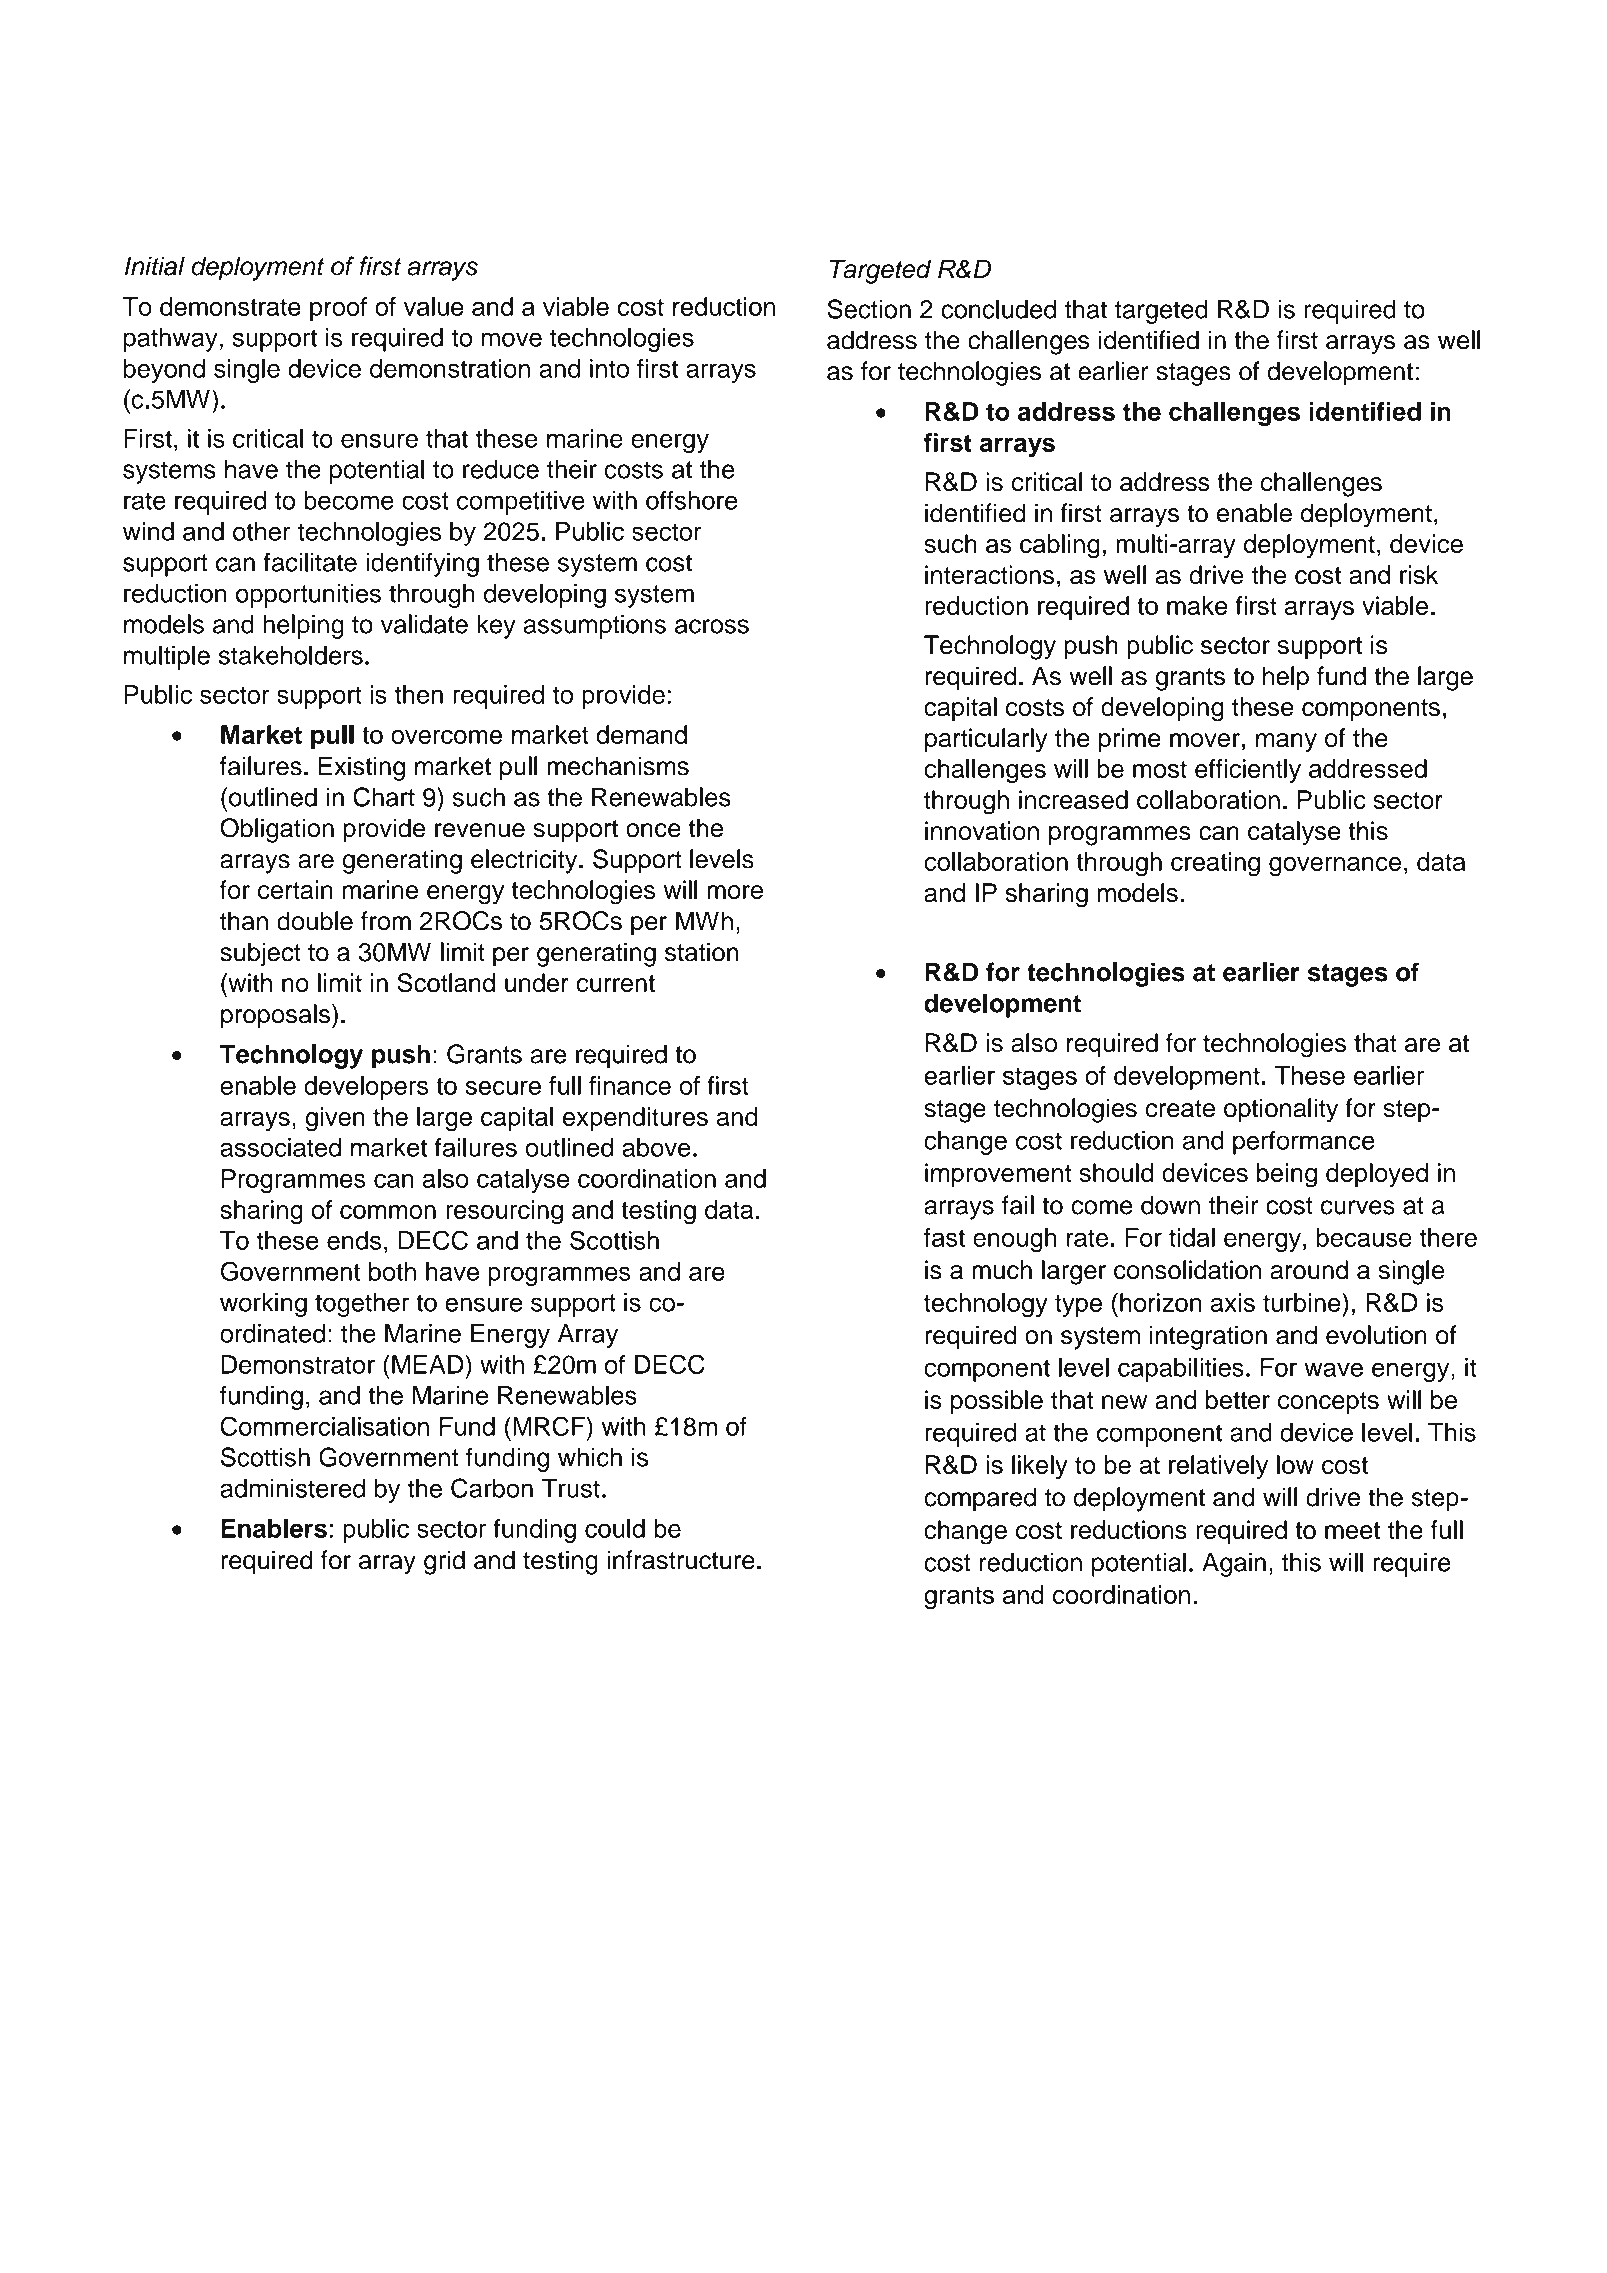  What do you see at coordinates (869, 309) in the screenshot?
I see `Section` at bounding box center [869, 309].
